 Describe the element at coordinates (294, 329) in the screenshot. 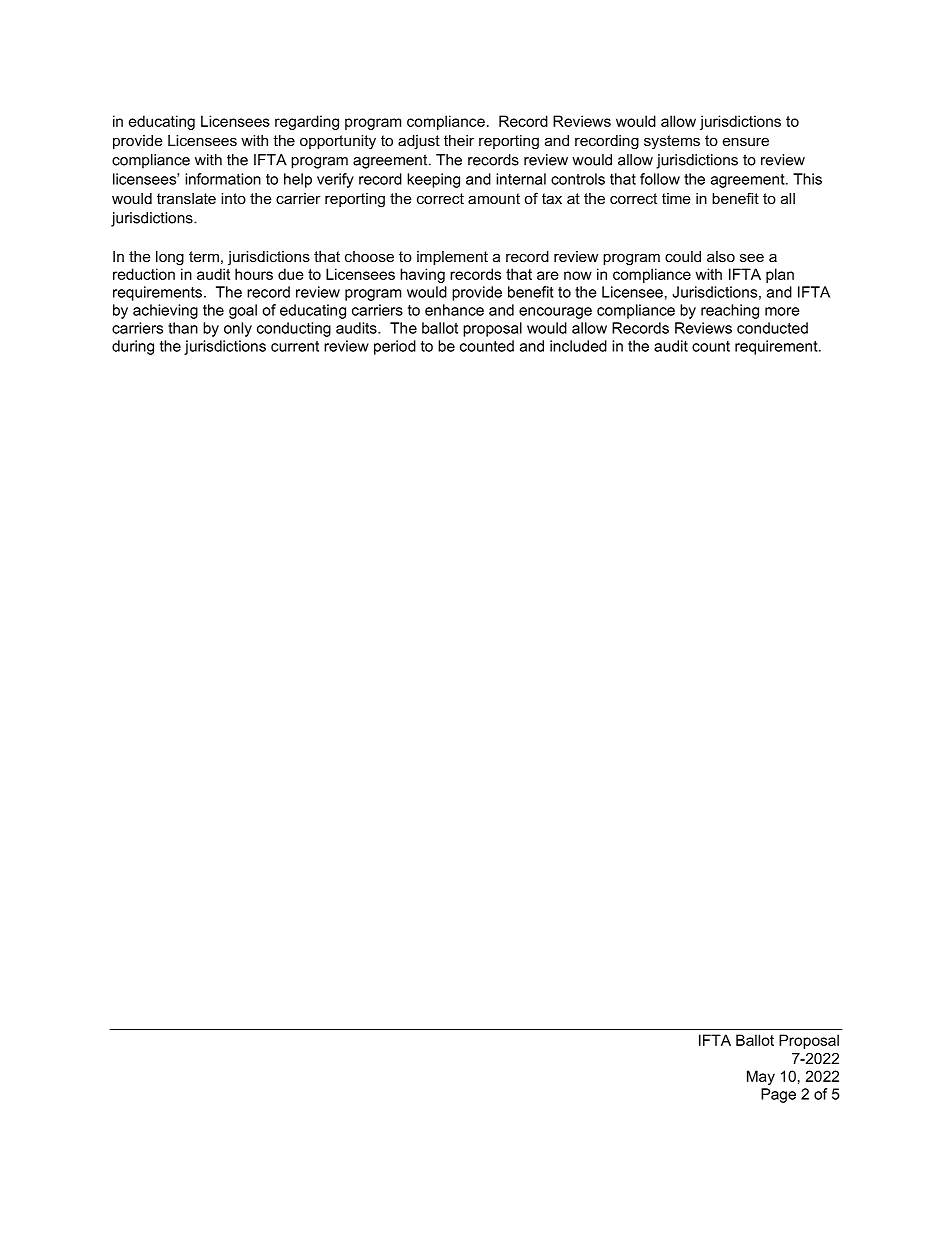

I see `conducting` at that location.
